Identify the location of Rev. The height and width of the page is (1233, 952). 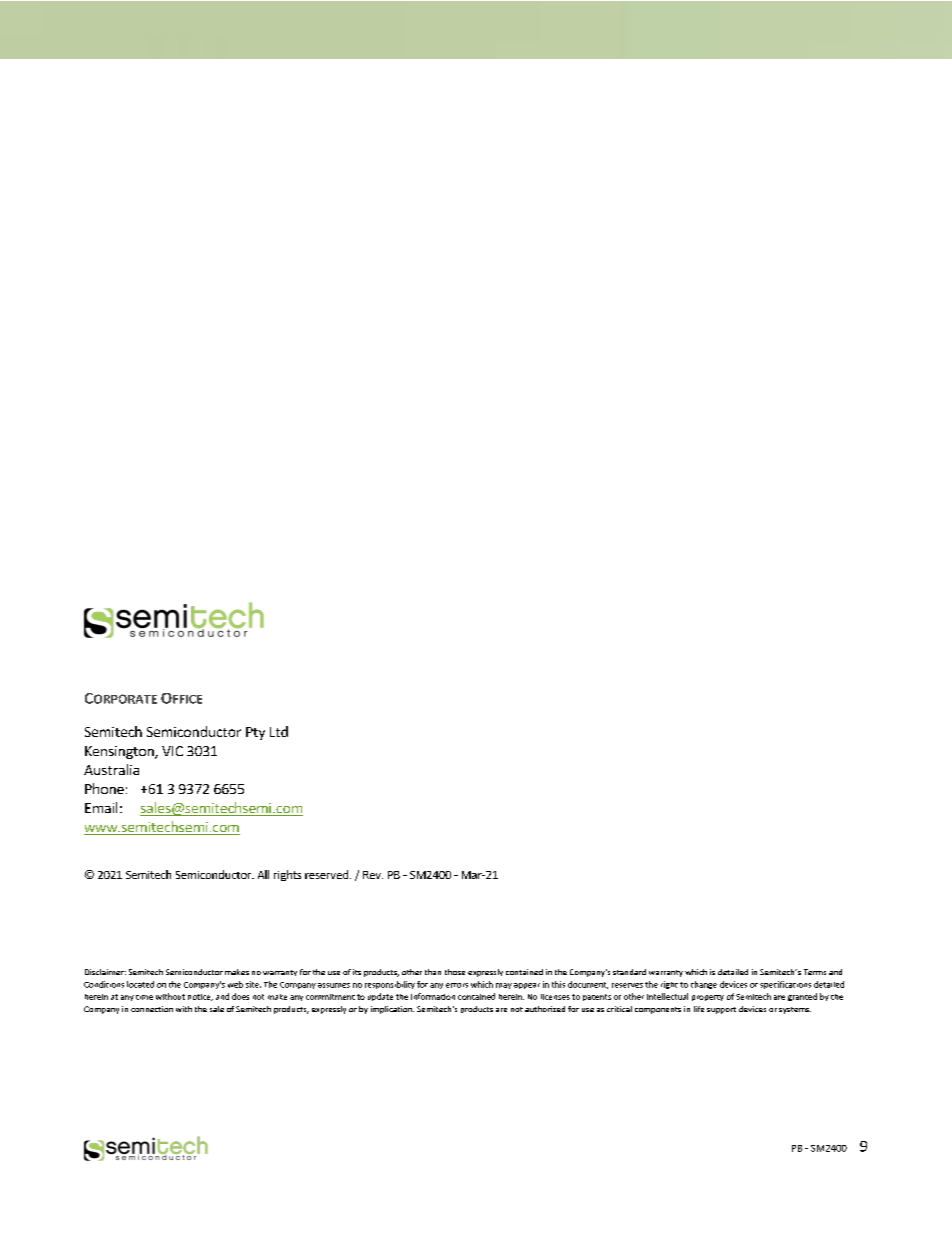
(373, 875).
